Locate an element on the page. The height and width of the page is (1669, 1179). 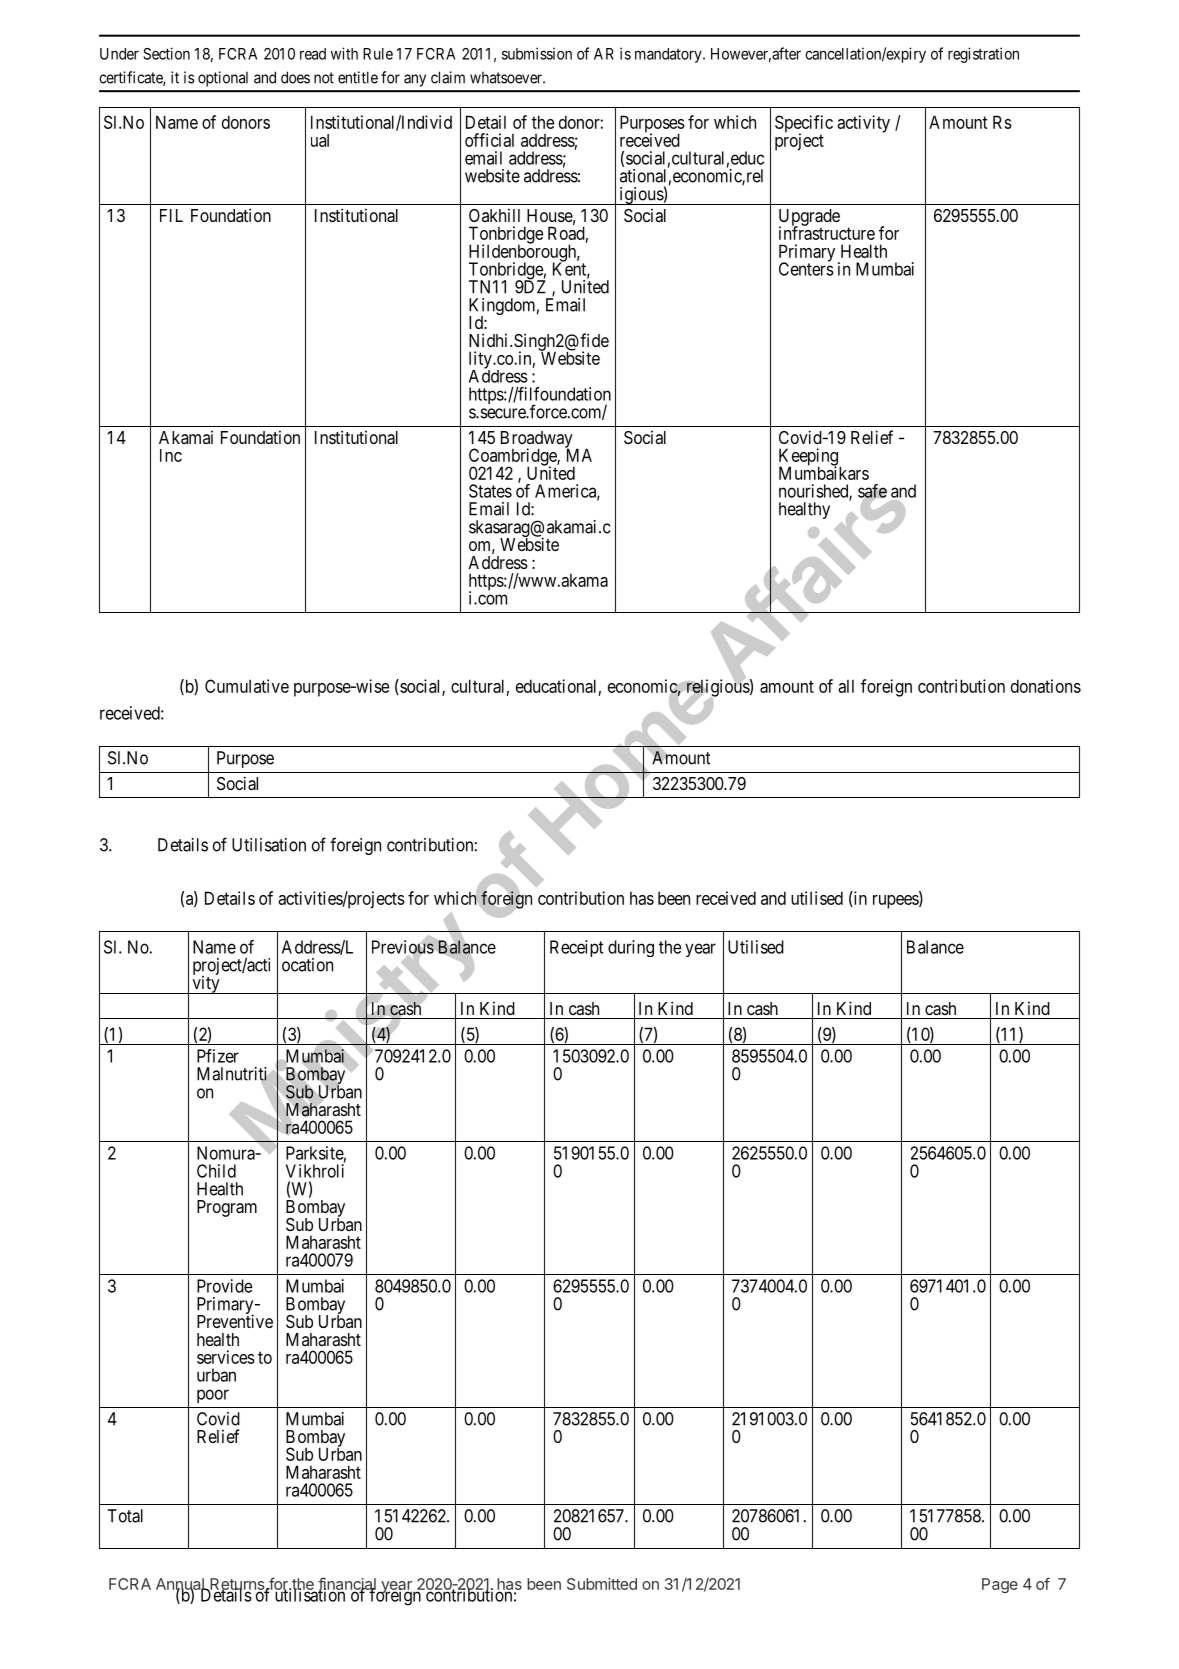
rupees is located at coordinates (896, 902).
